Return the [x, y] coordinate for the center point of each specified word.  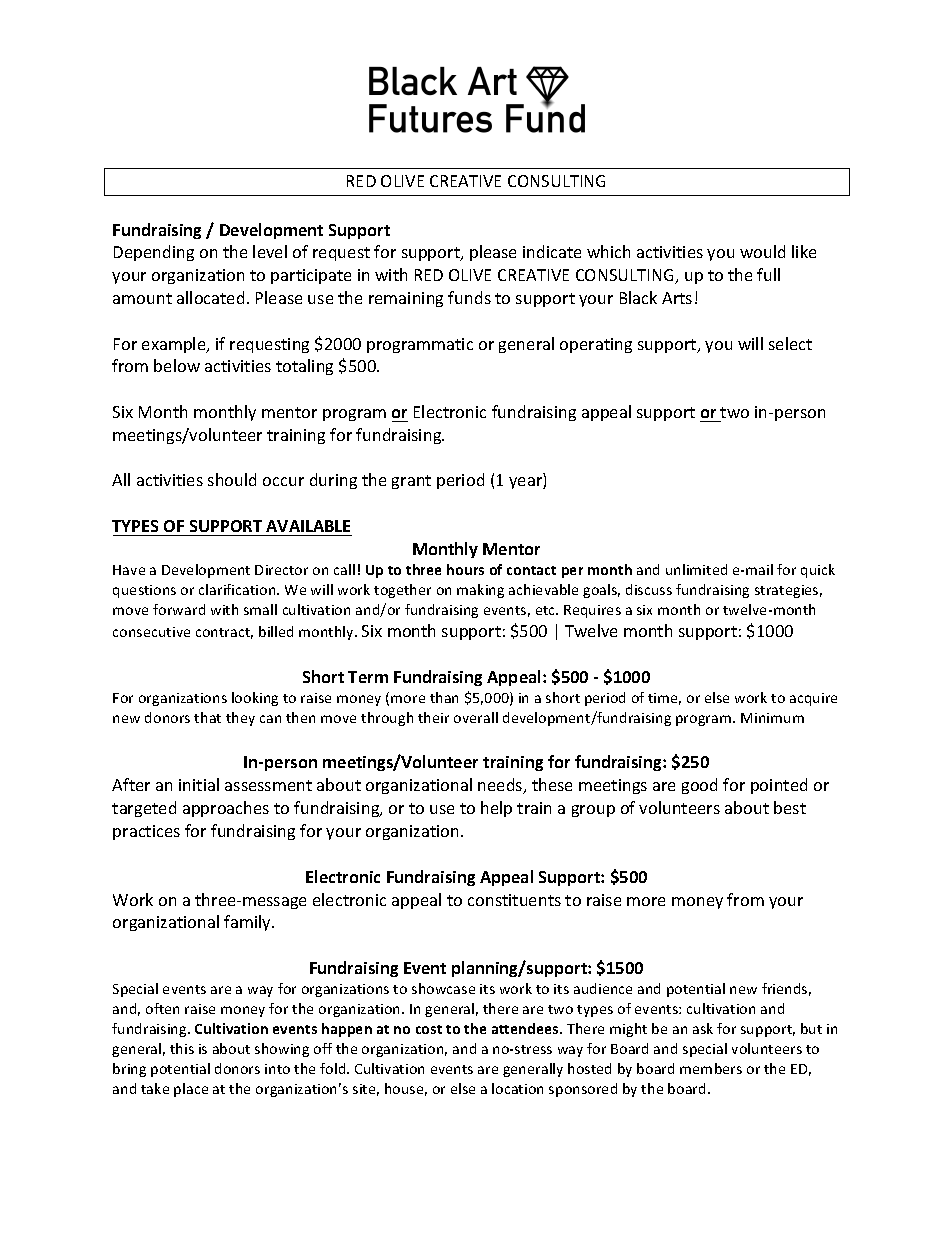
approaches [226, 809]
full [768, 274]
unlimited [696, 569]
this [182, 1048]
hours [465, 569]
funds [469, 297]
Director [281, 570]
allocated [210, 297]
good [699, 786]
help [496, 809]
